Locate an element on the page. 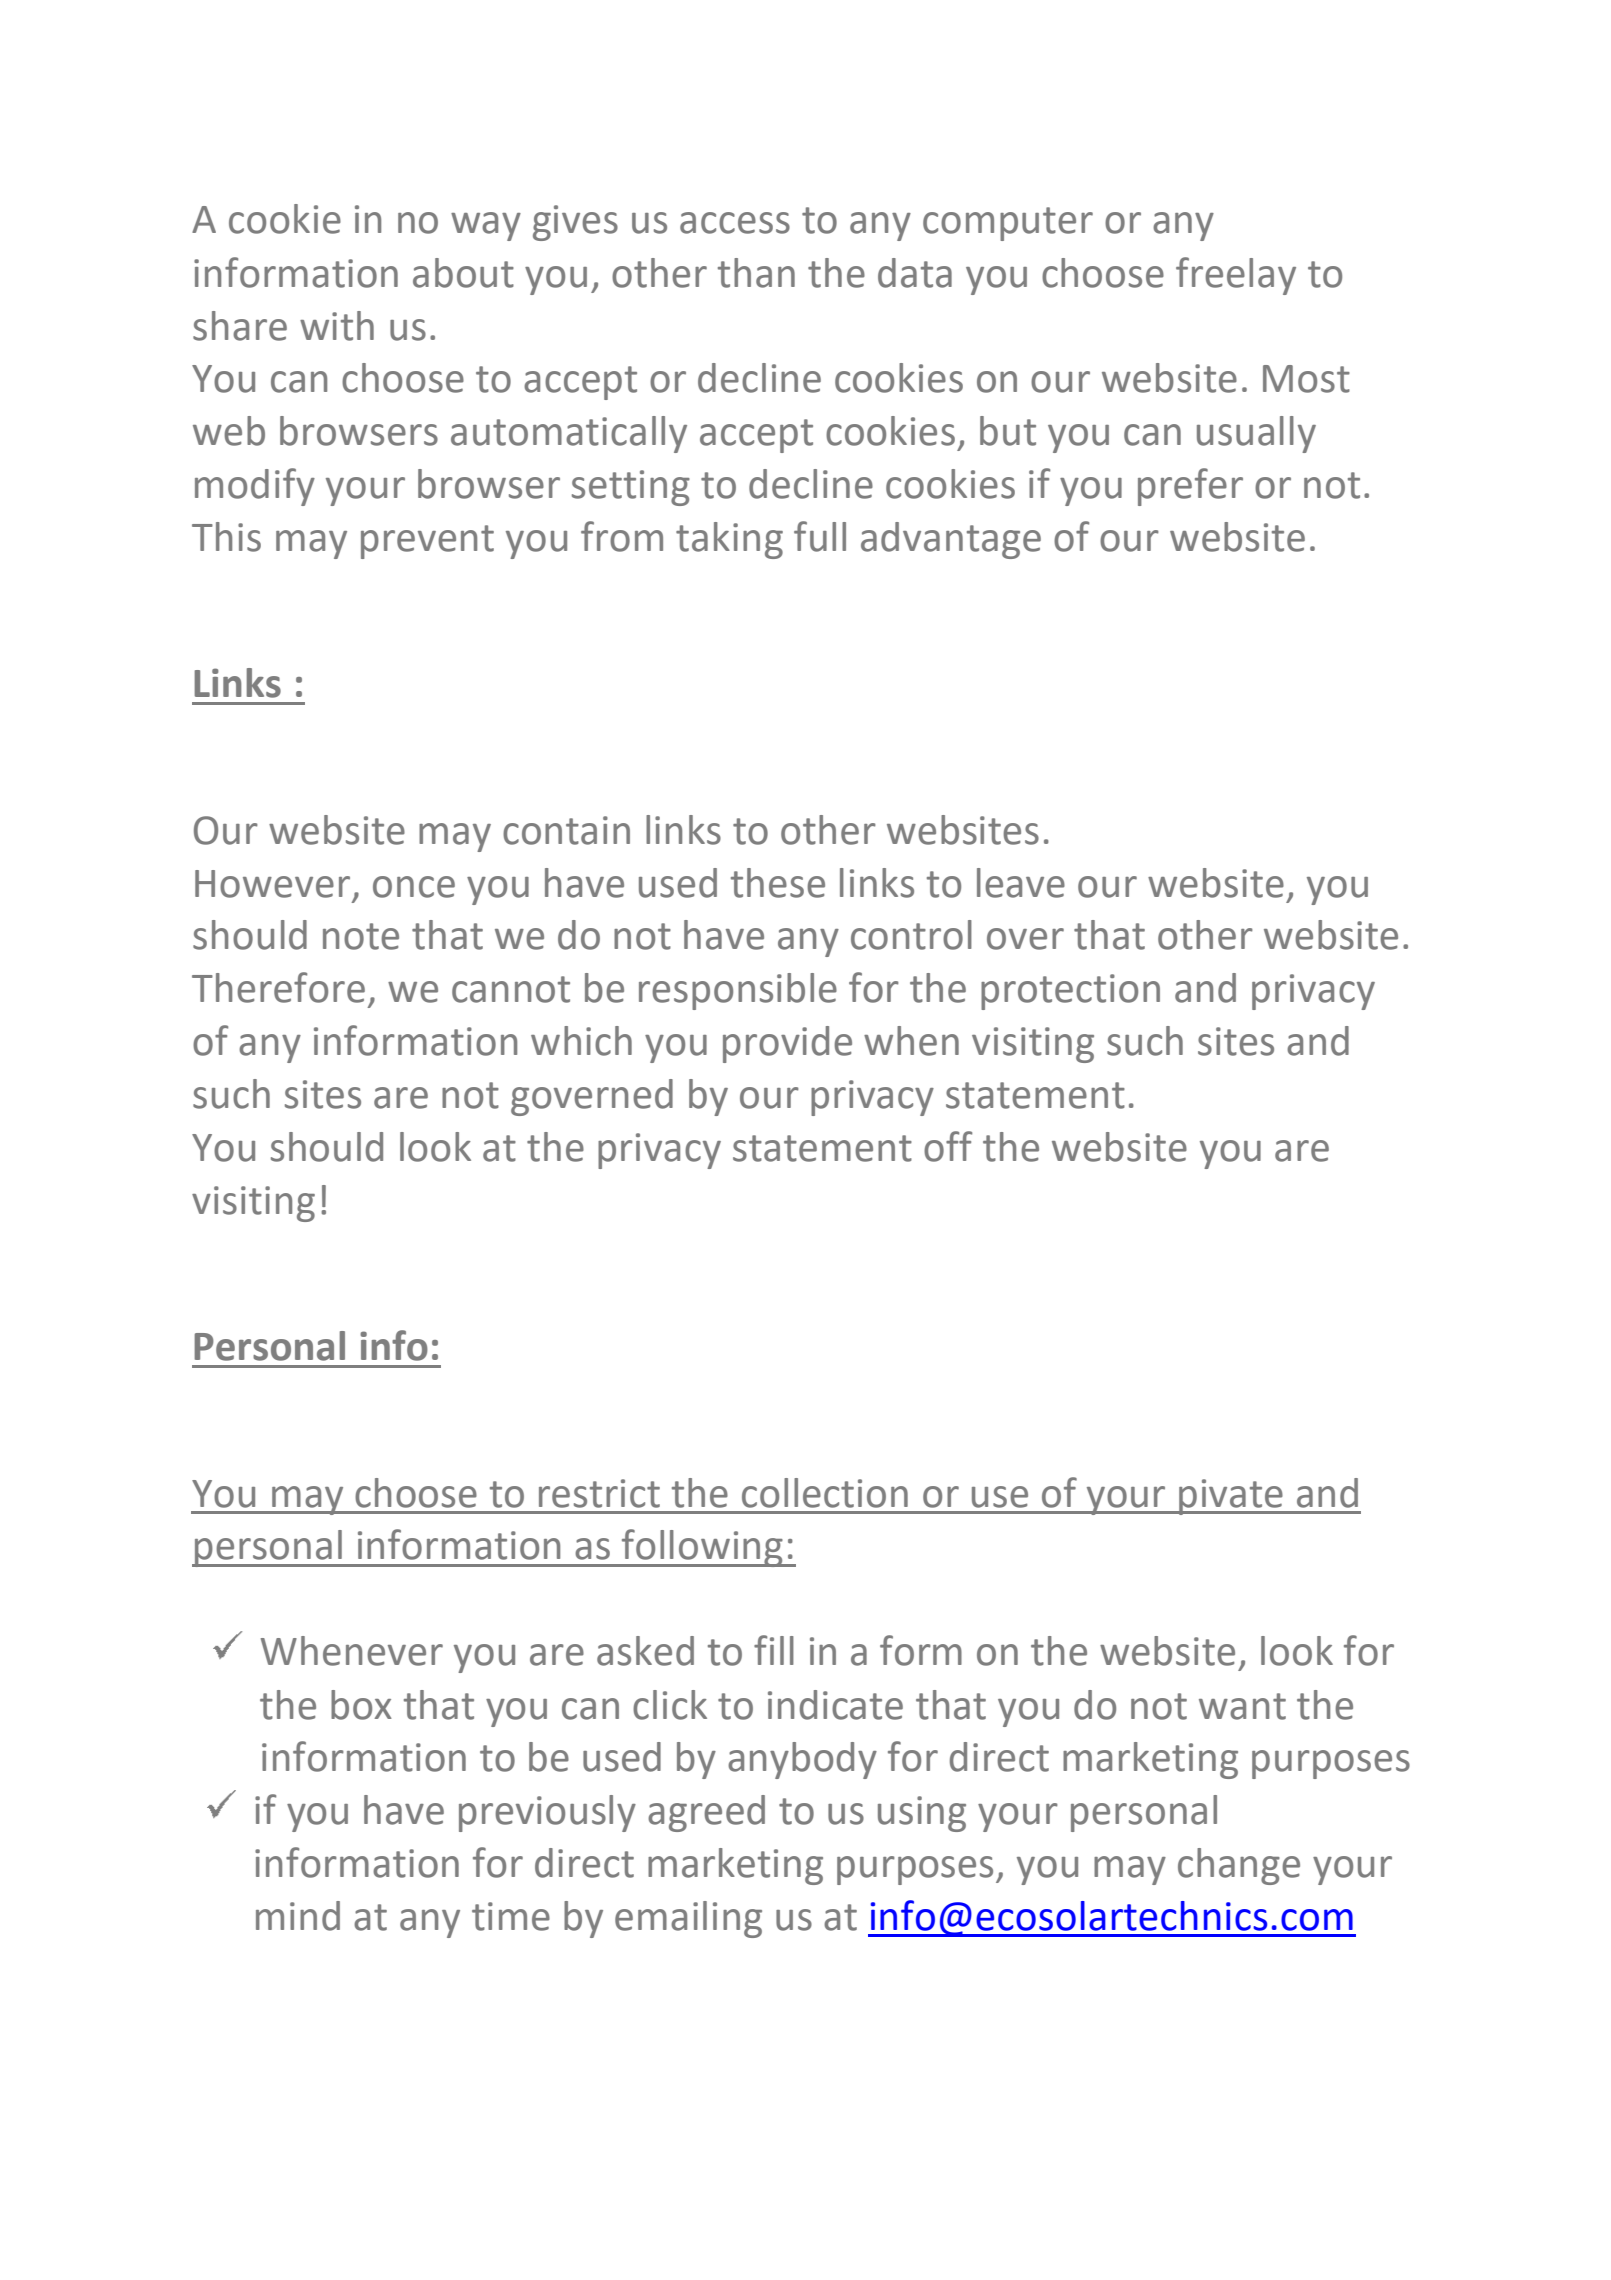 This document has height=2280, width=1611. once is located at coordinates (414, 887).
